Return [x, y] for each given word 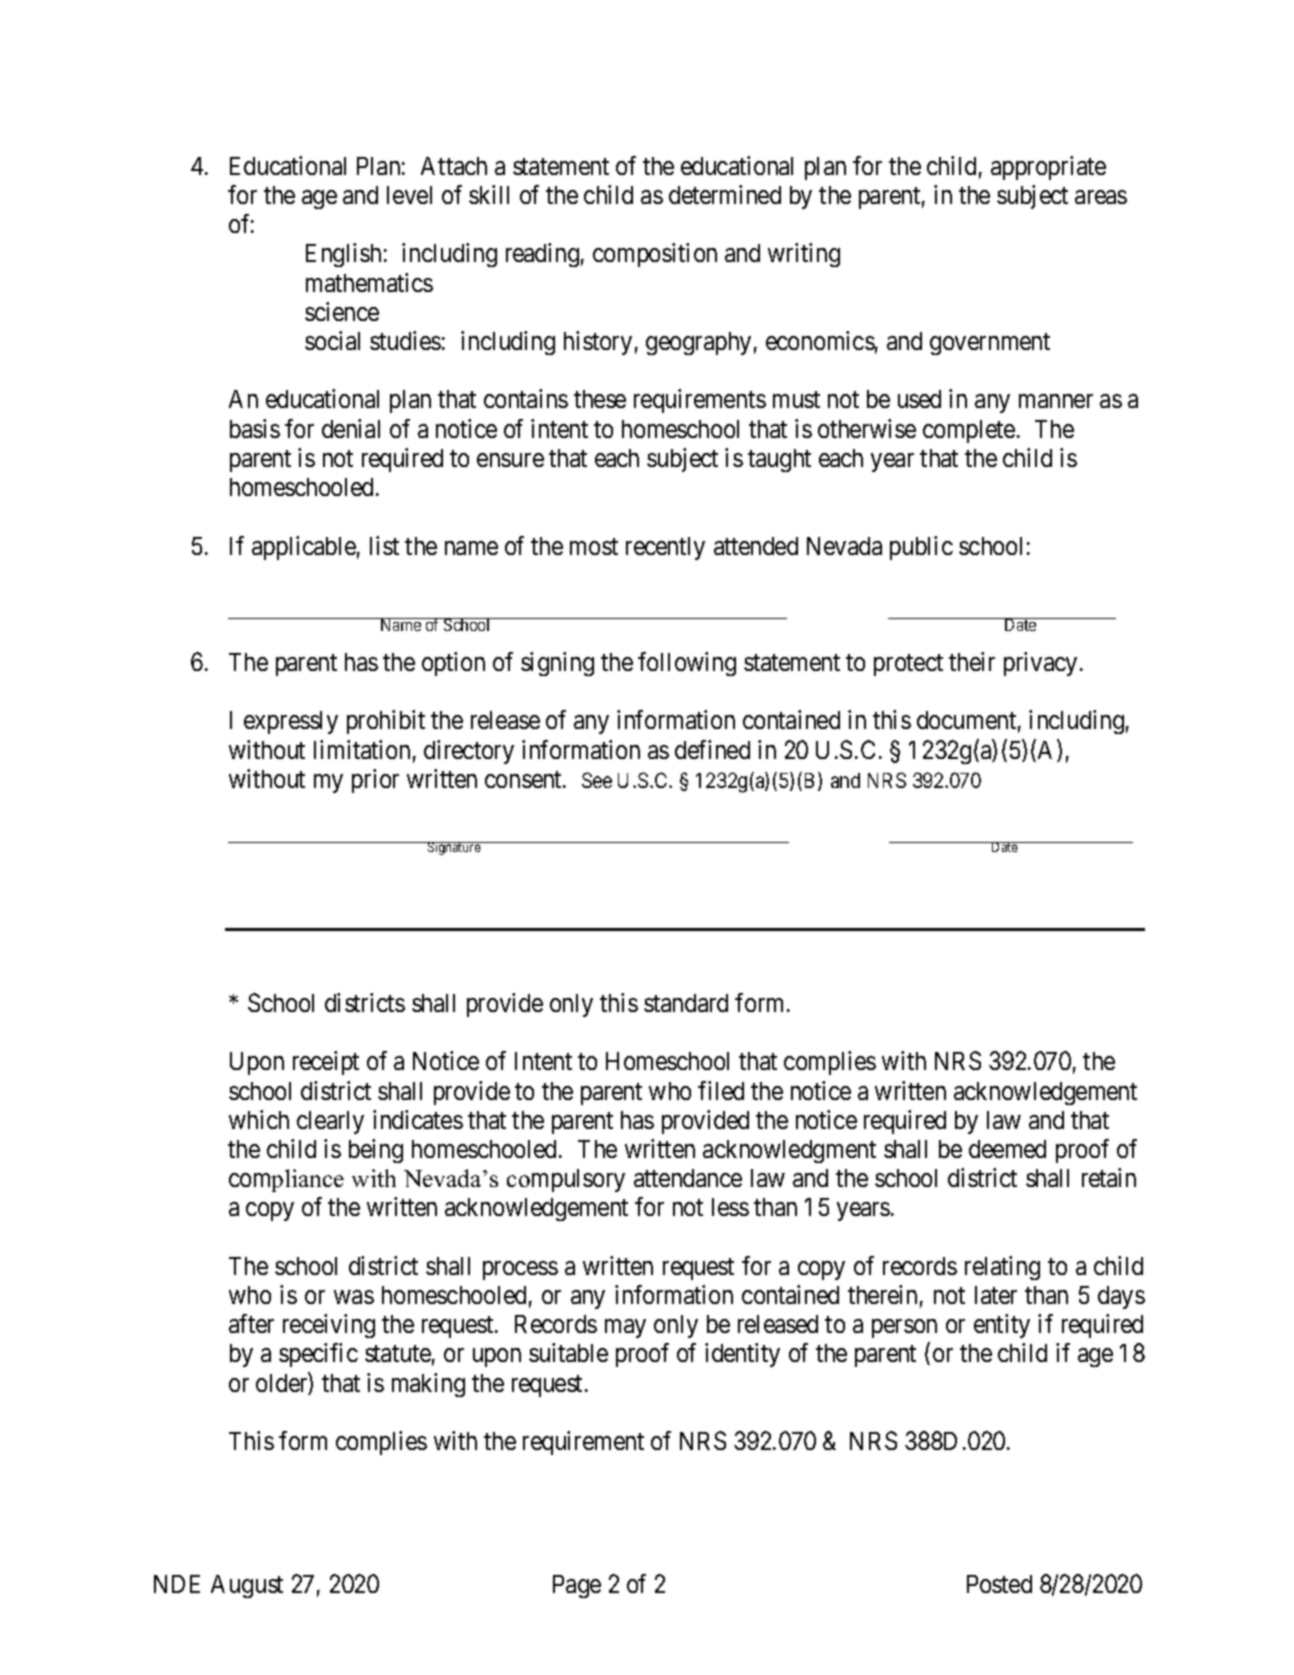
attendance [688, 1178]
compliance [286, 1180]
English [343, 255]
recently [665, 548]
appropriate [1048, 168]
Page [577, 1586]
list [384, 545]
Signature [454, 848]
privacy [1040, 664]
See [597, 780]
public [921, 548]
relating [1002, 1268]
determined [725, 194]
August [247, 1586]
